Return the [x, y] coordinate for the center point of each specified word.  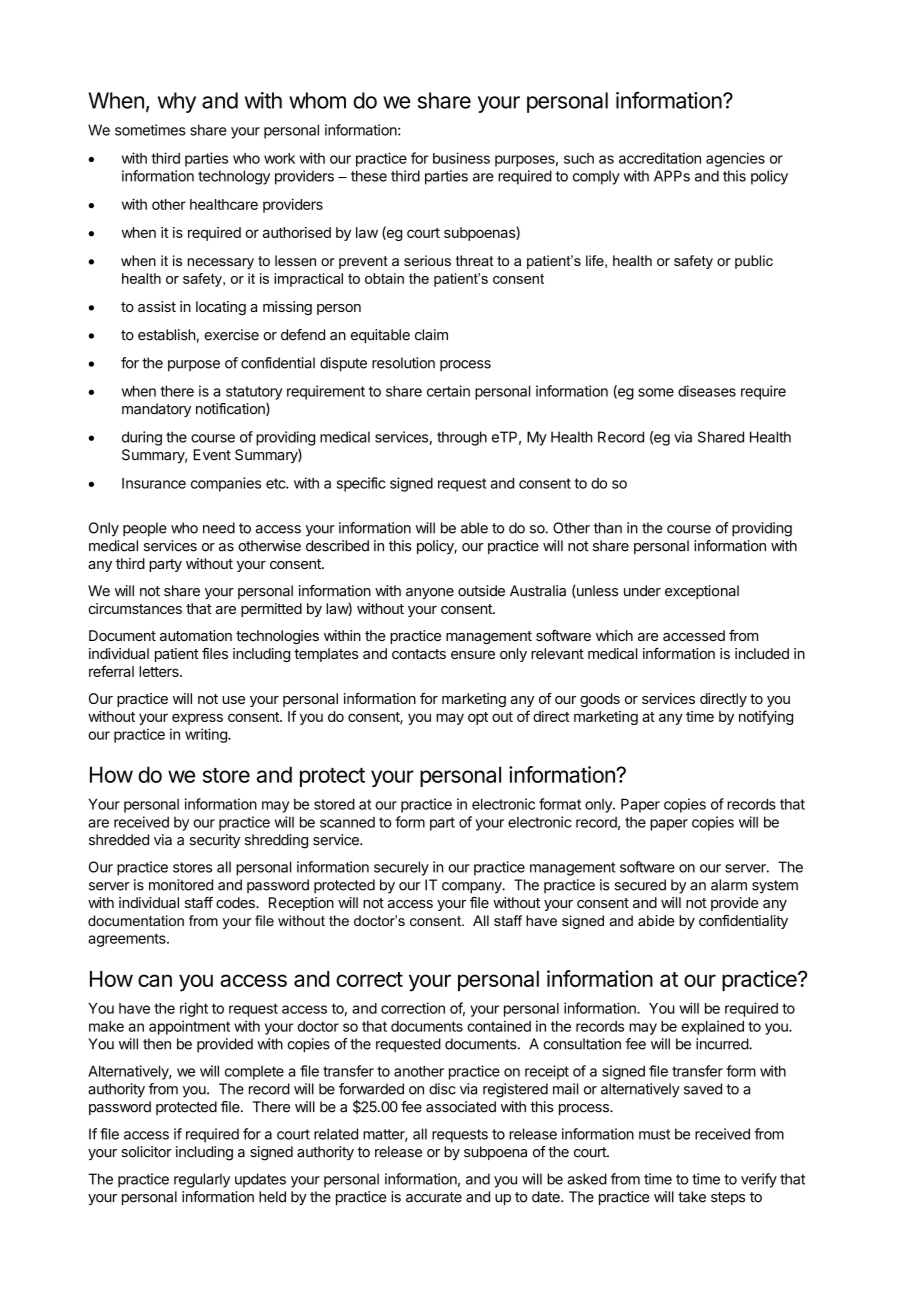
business [461, 158]
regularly [202, 1180]
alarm [729, 885]
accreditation [660, 158]
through [462, 438]
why [177, 102]
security [215, 841]
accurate [434, 1197]
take [692, 1197]
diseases [707, 391]
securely [401, 868]
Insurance [154, 483]
